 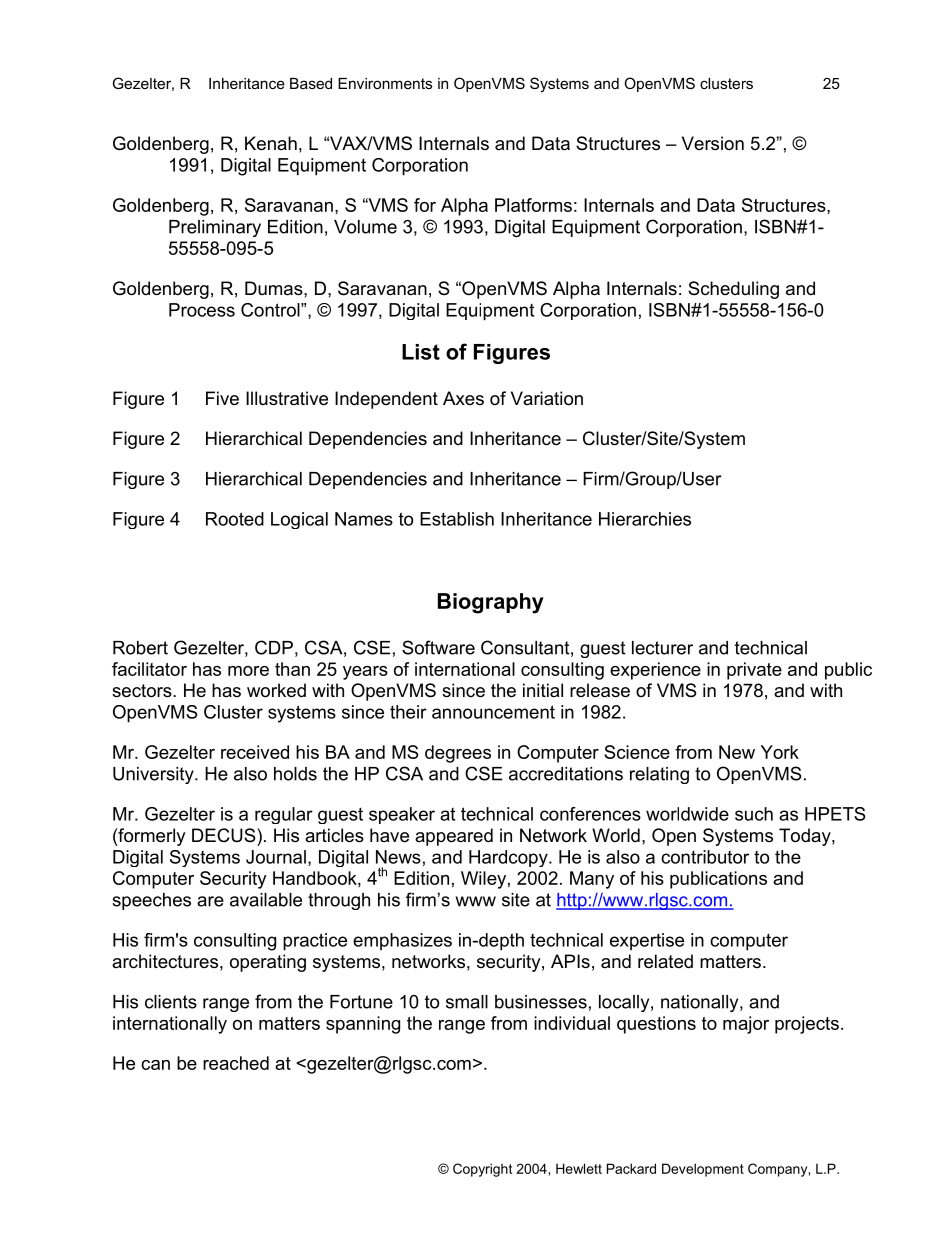 What do you see at coordinates (236, 1063) in the image?
I see `reached` at bounding box center [236, 1063].
